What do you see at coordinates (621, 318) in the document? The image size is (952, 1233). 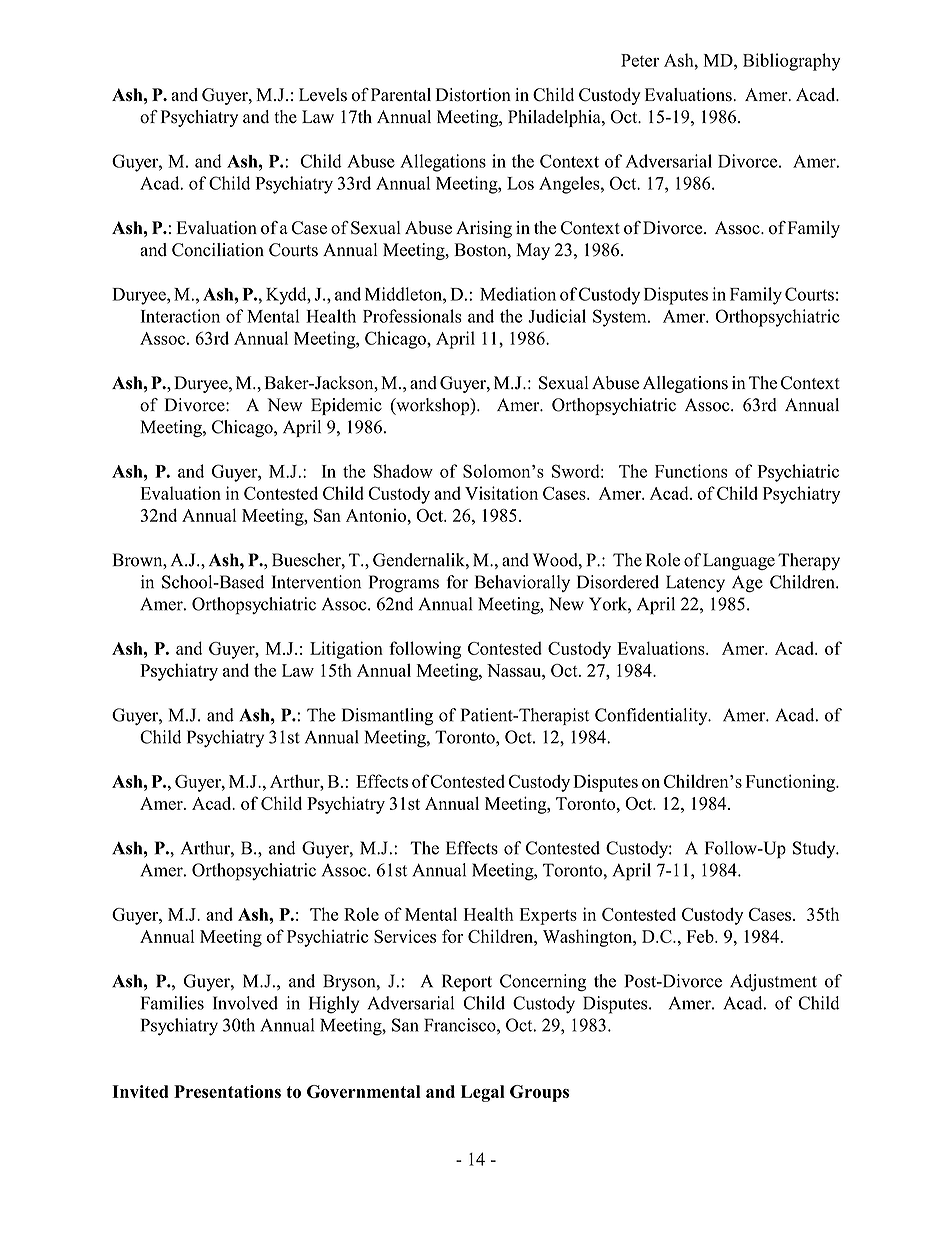 I see `System` at bounding box center [621, 318].
